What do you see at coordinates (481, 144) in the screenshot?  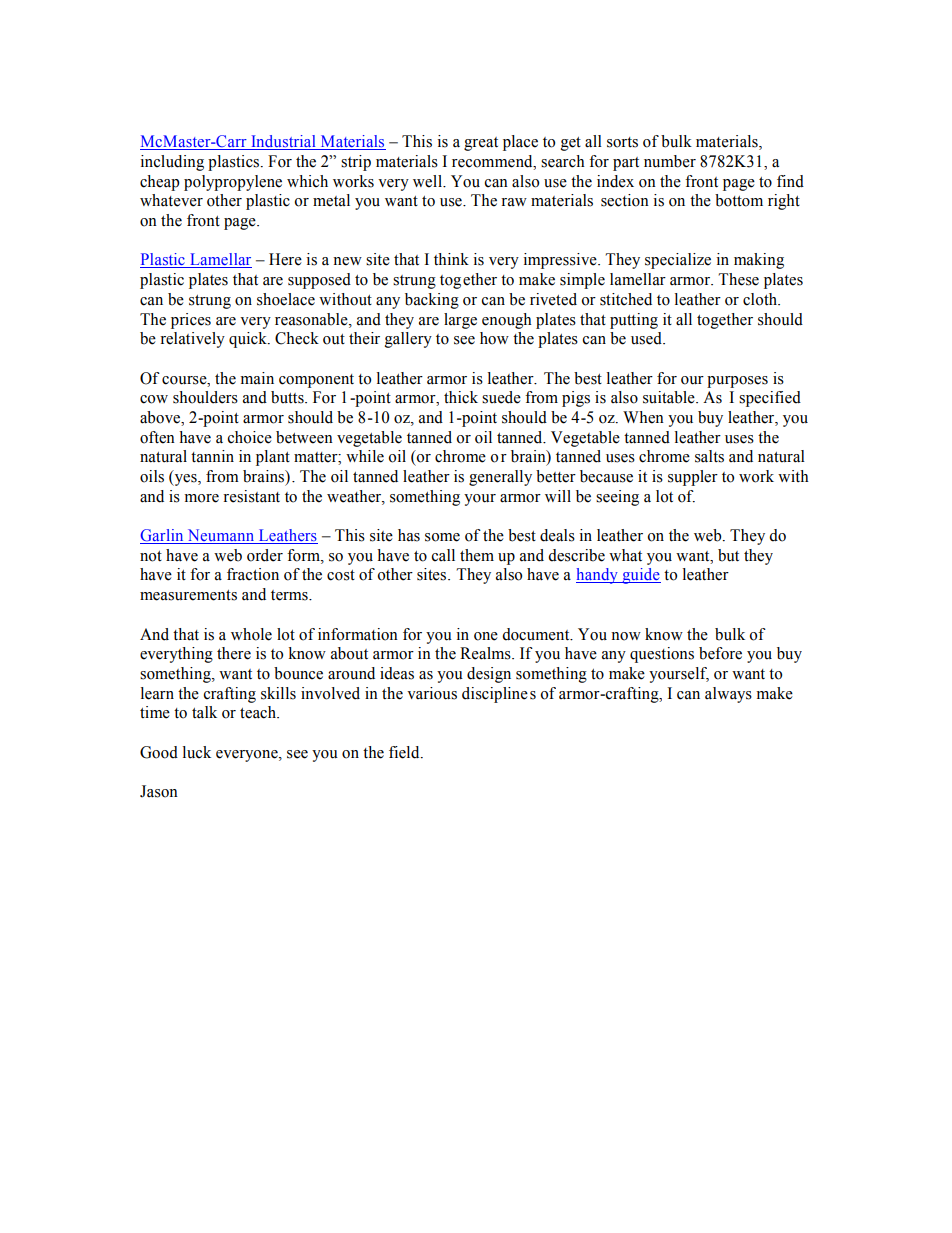 I see `great` at bounding box center [481, 144].
